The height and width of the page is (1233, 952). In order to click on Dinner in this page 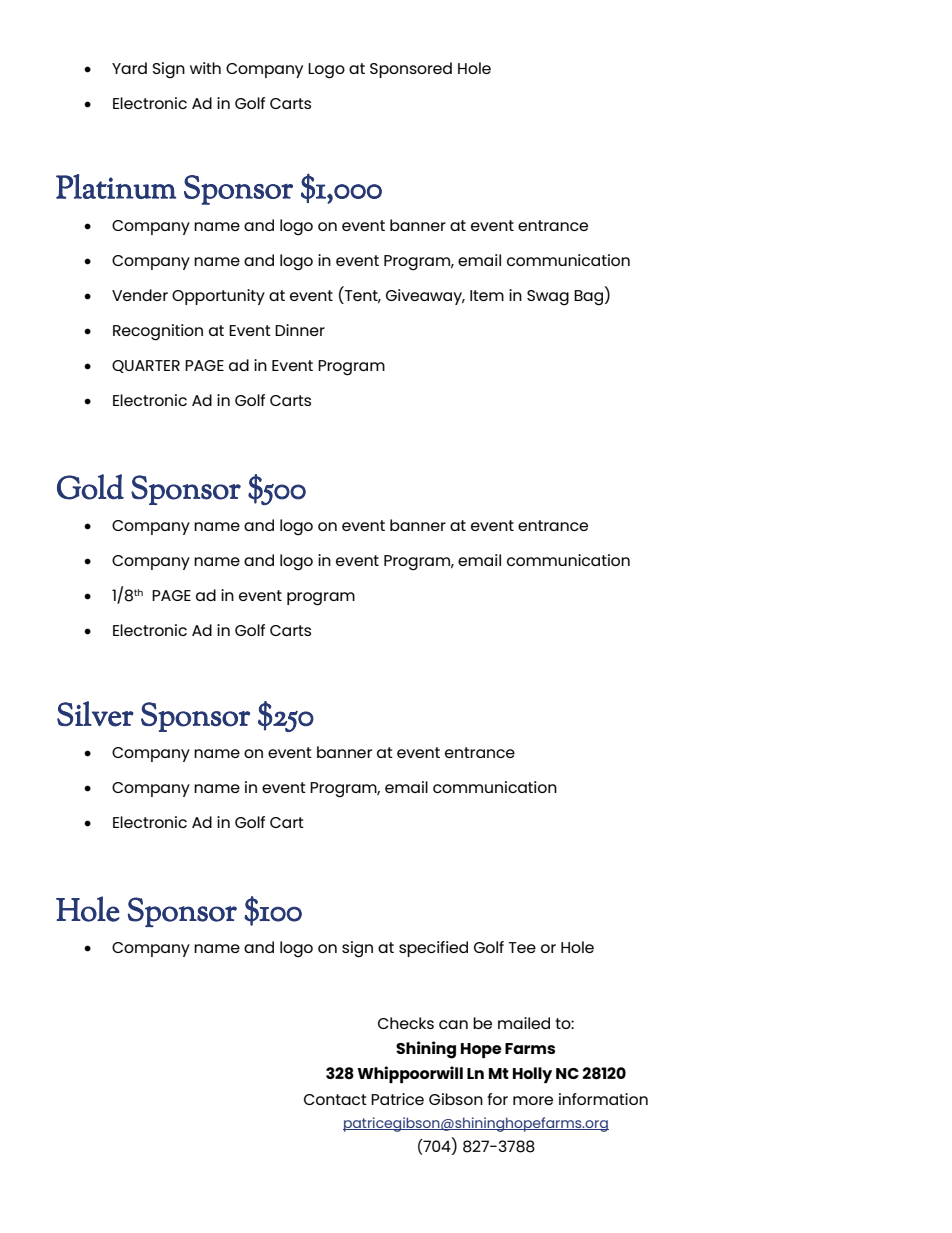, I will do `click(300, 330)`.
